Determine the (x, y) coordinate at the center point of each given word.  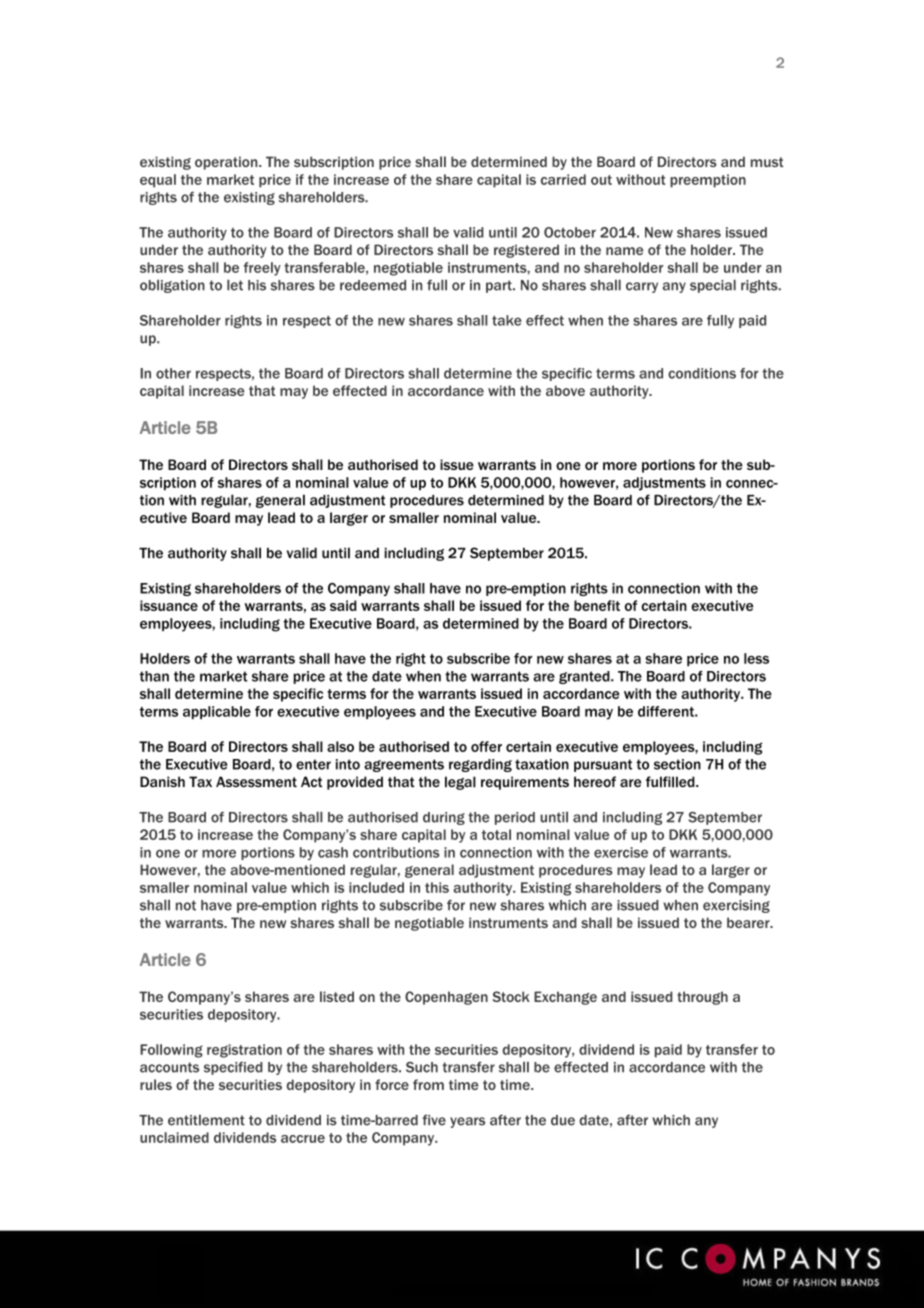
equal (158, 181)
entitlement (206, 1120)
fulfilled (671, 782)
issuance (169, 605)
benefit (597, 605)
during (444, 818)
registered (526, 251)
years (467, 1122)
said (343, 605)
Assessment (256, 781)
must (767, 162)
